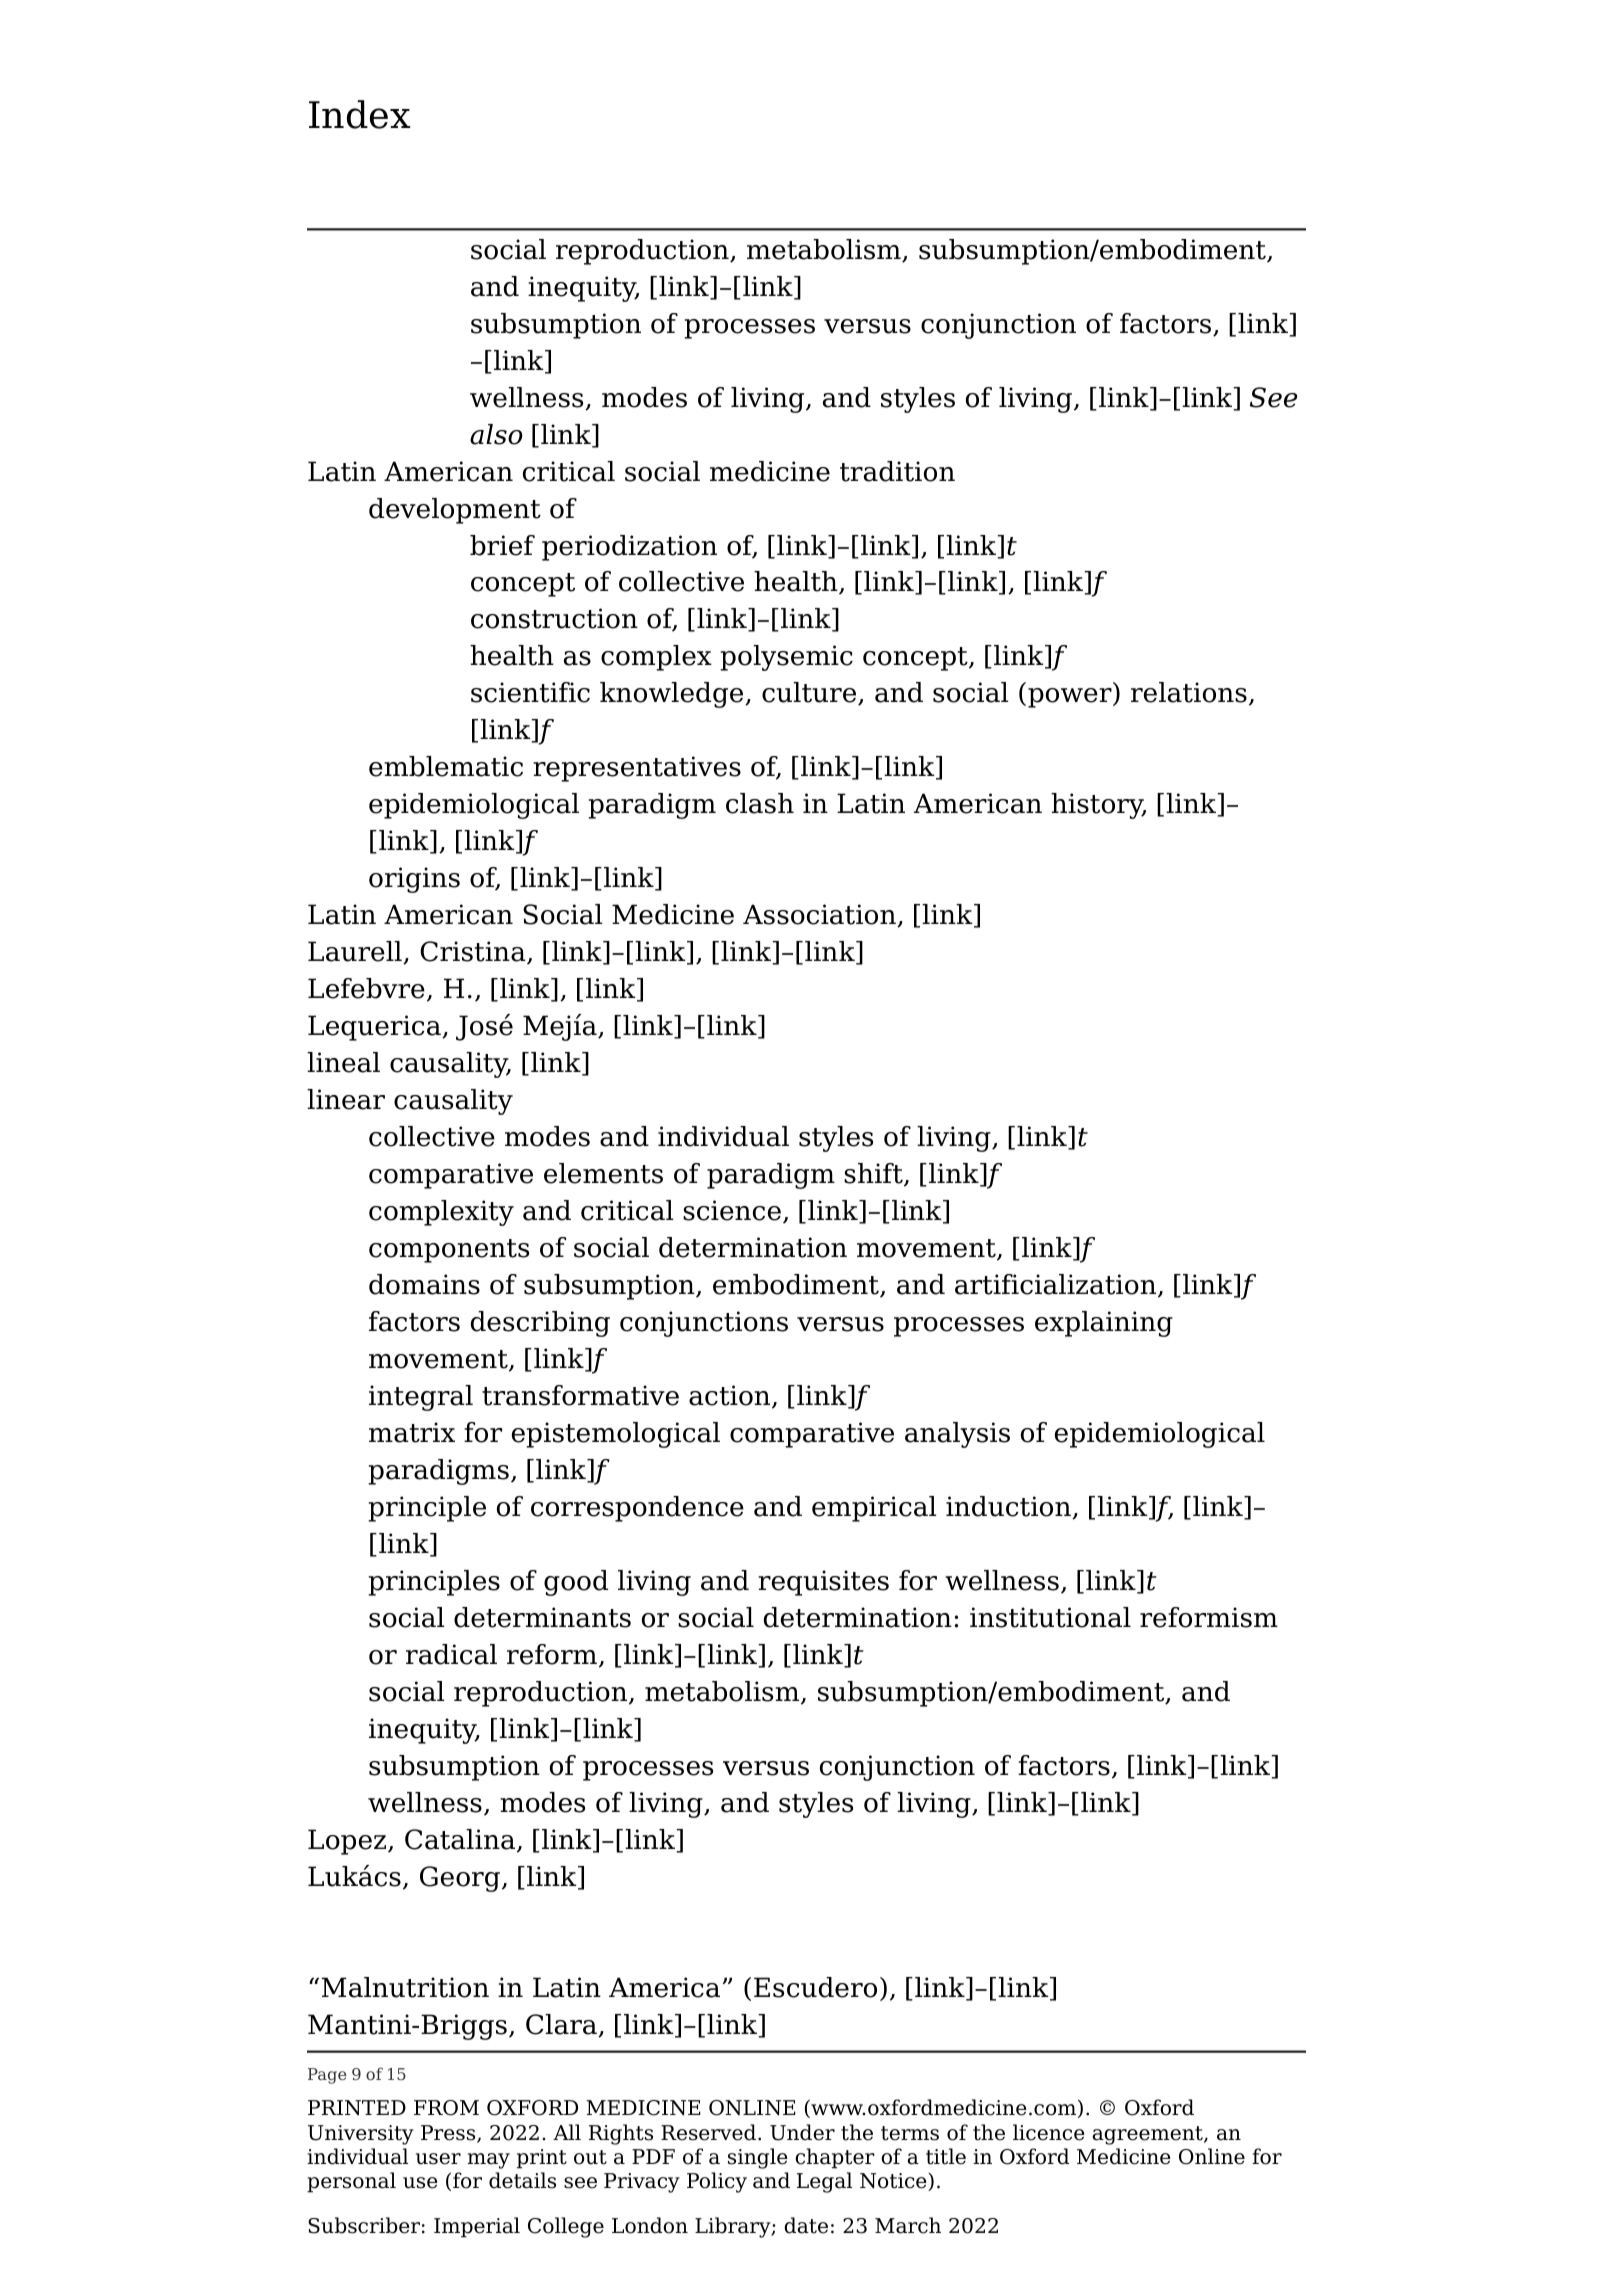  What do you see at coordinates (897, 471) in the screenshot?
I see `tradition` at bounding box center [897, 471].
